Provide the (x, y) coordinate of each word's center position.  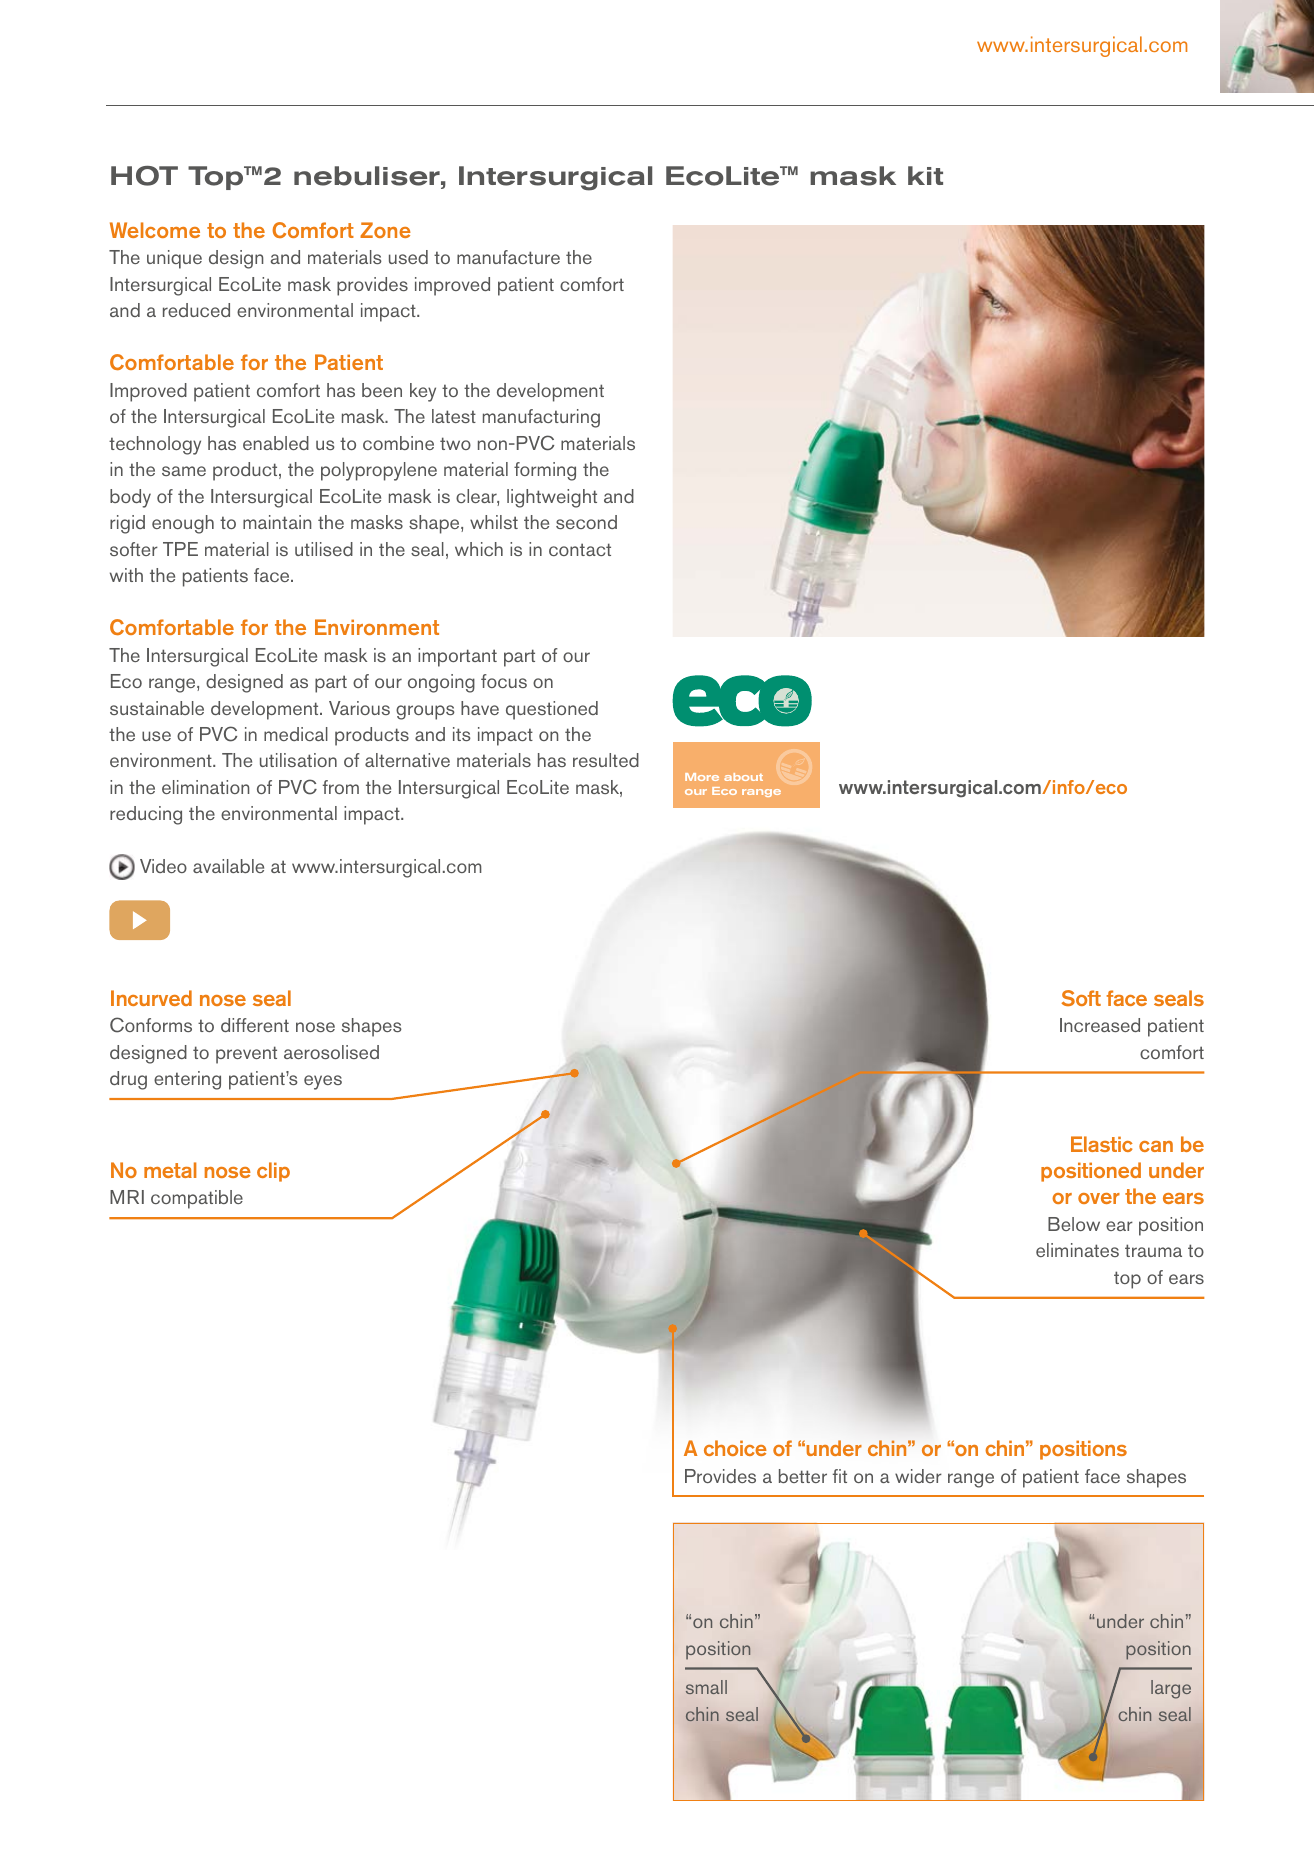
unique (174, 259)
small (706, 1687)
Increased (1100, 1025)
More (702, 777)
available (228, 866)
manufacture (508, 257)
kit (925, 175)
